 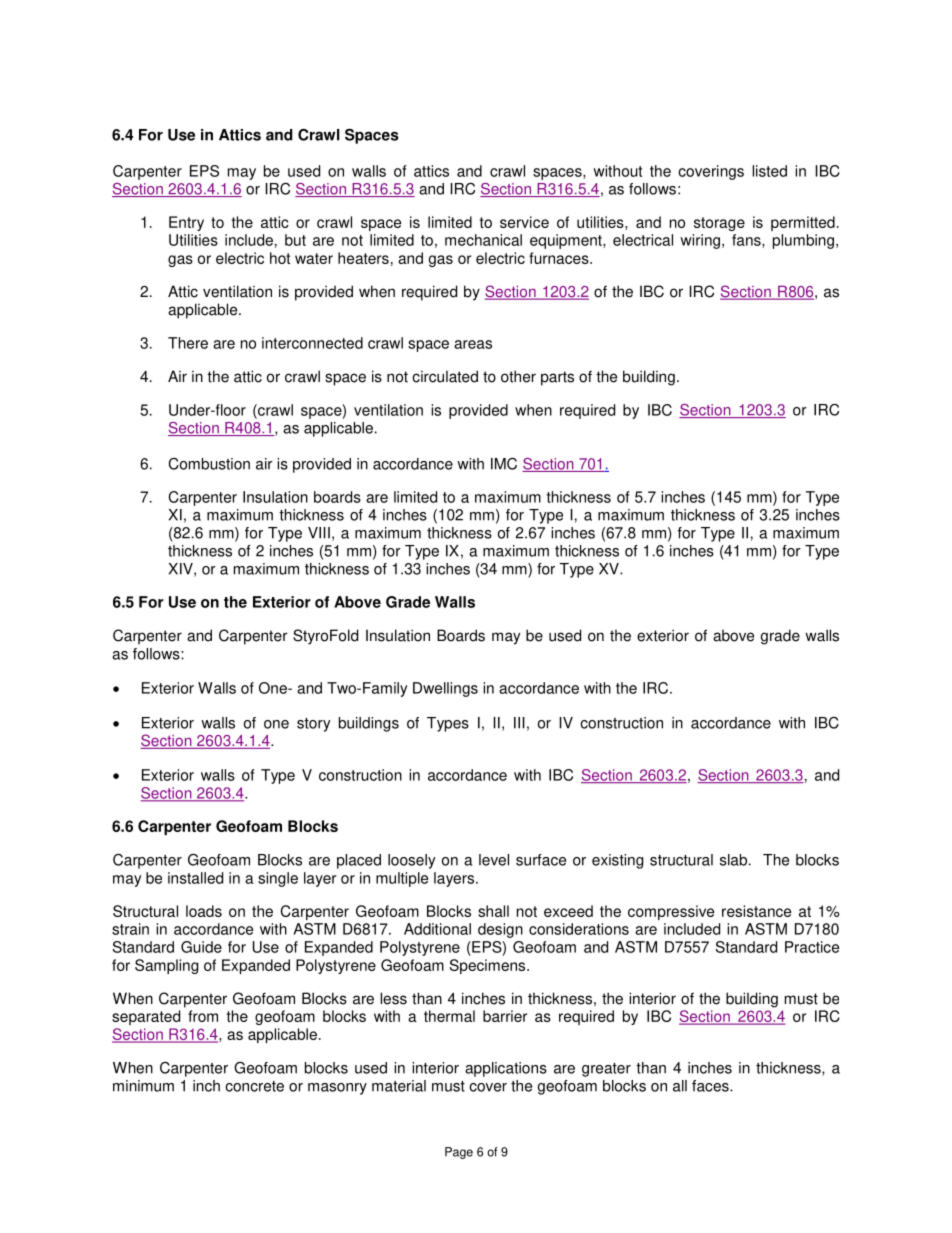 I want to click on level, so click(x=494, y=860).
